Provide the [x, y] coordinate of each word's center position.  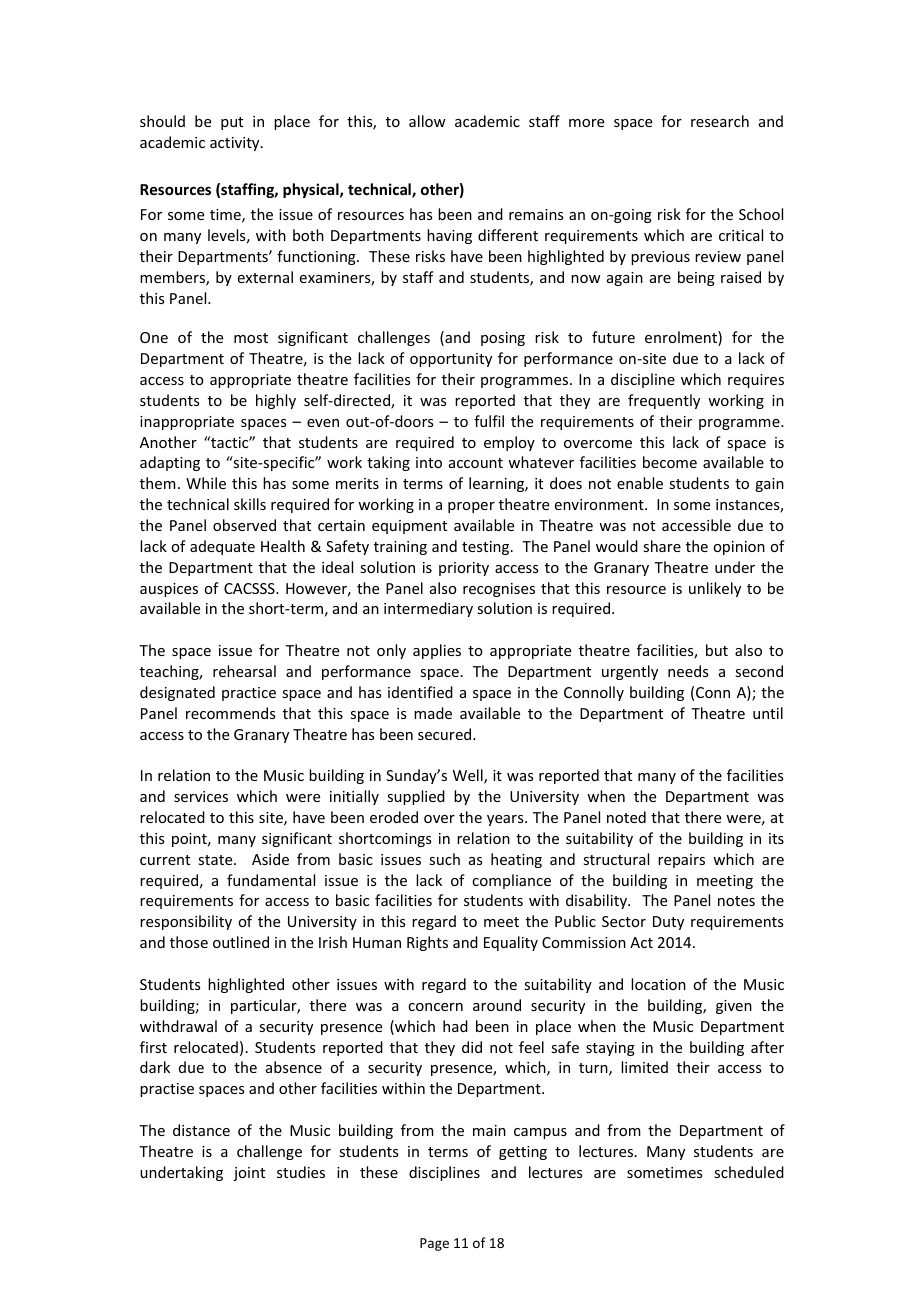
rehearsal [244, 671]
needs [688, 671]
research [720, 121]
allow [427, 121]
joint [249, 1174]
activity [236, 144]
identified [420, 692]
